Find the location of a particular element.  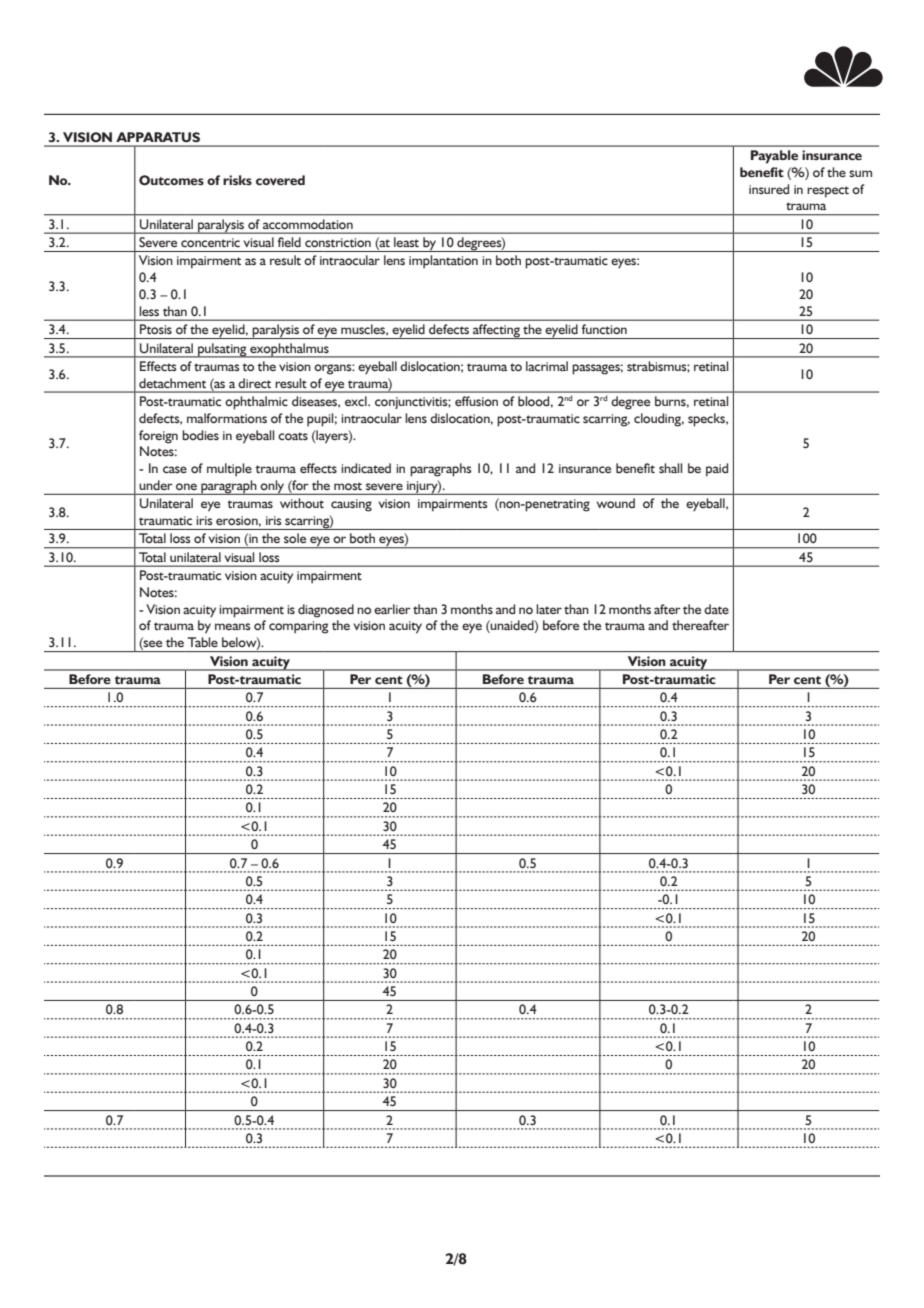

implantation is located at coordinates (443, 262).
